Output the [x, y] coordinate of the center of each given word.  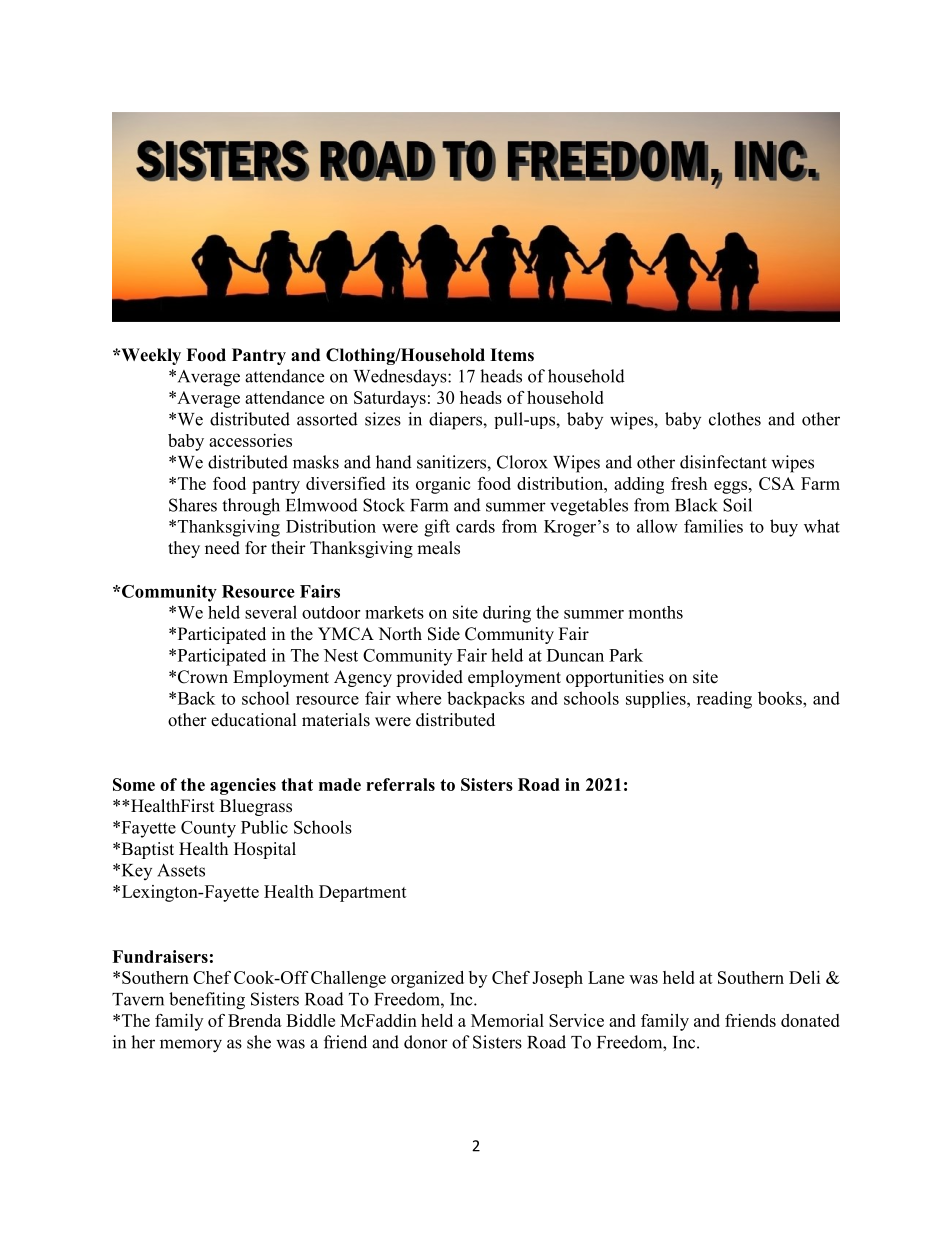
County [208, 829]
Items [512, 355]
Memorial [507, 1020]
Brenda [255, 1020]
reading [724, 700]
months [656, 612]
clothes [735, 419]
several [271, 612]
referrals [400, 784]
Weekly [150, 356]
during [507, 614]
